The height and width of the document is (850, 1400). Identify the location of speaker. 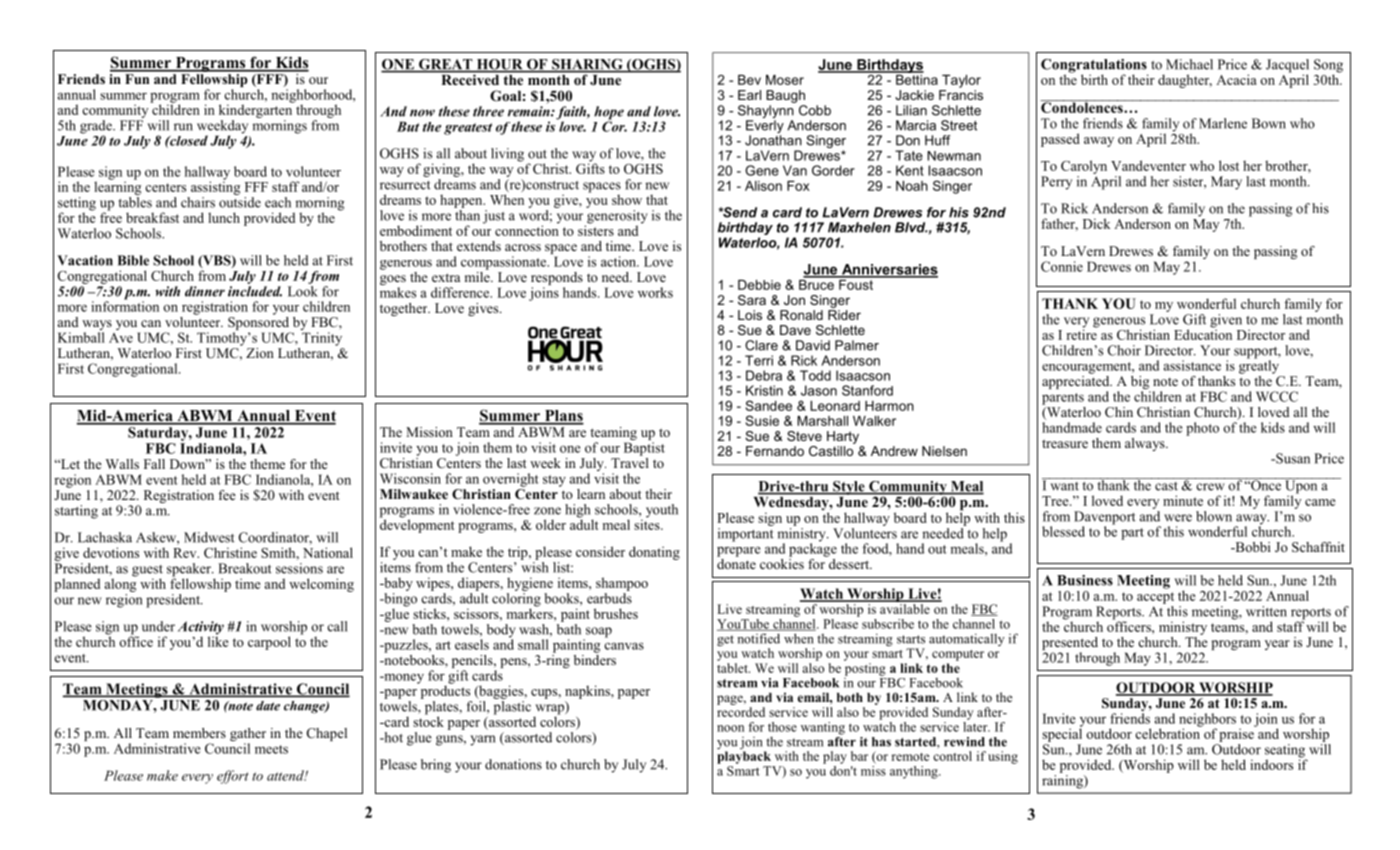
(190, 571).
